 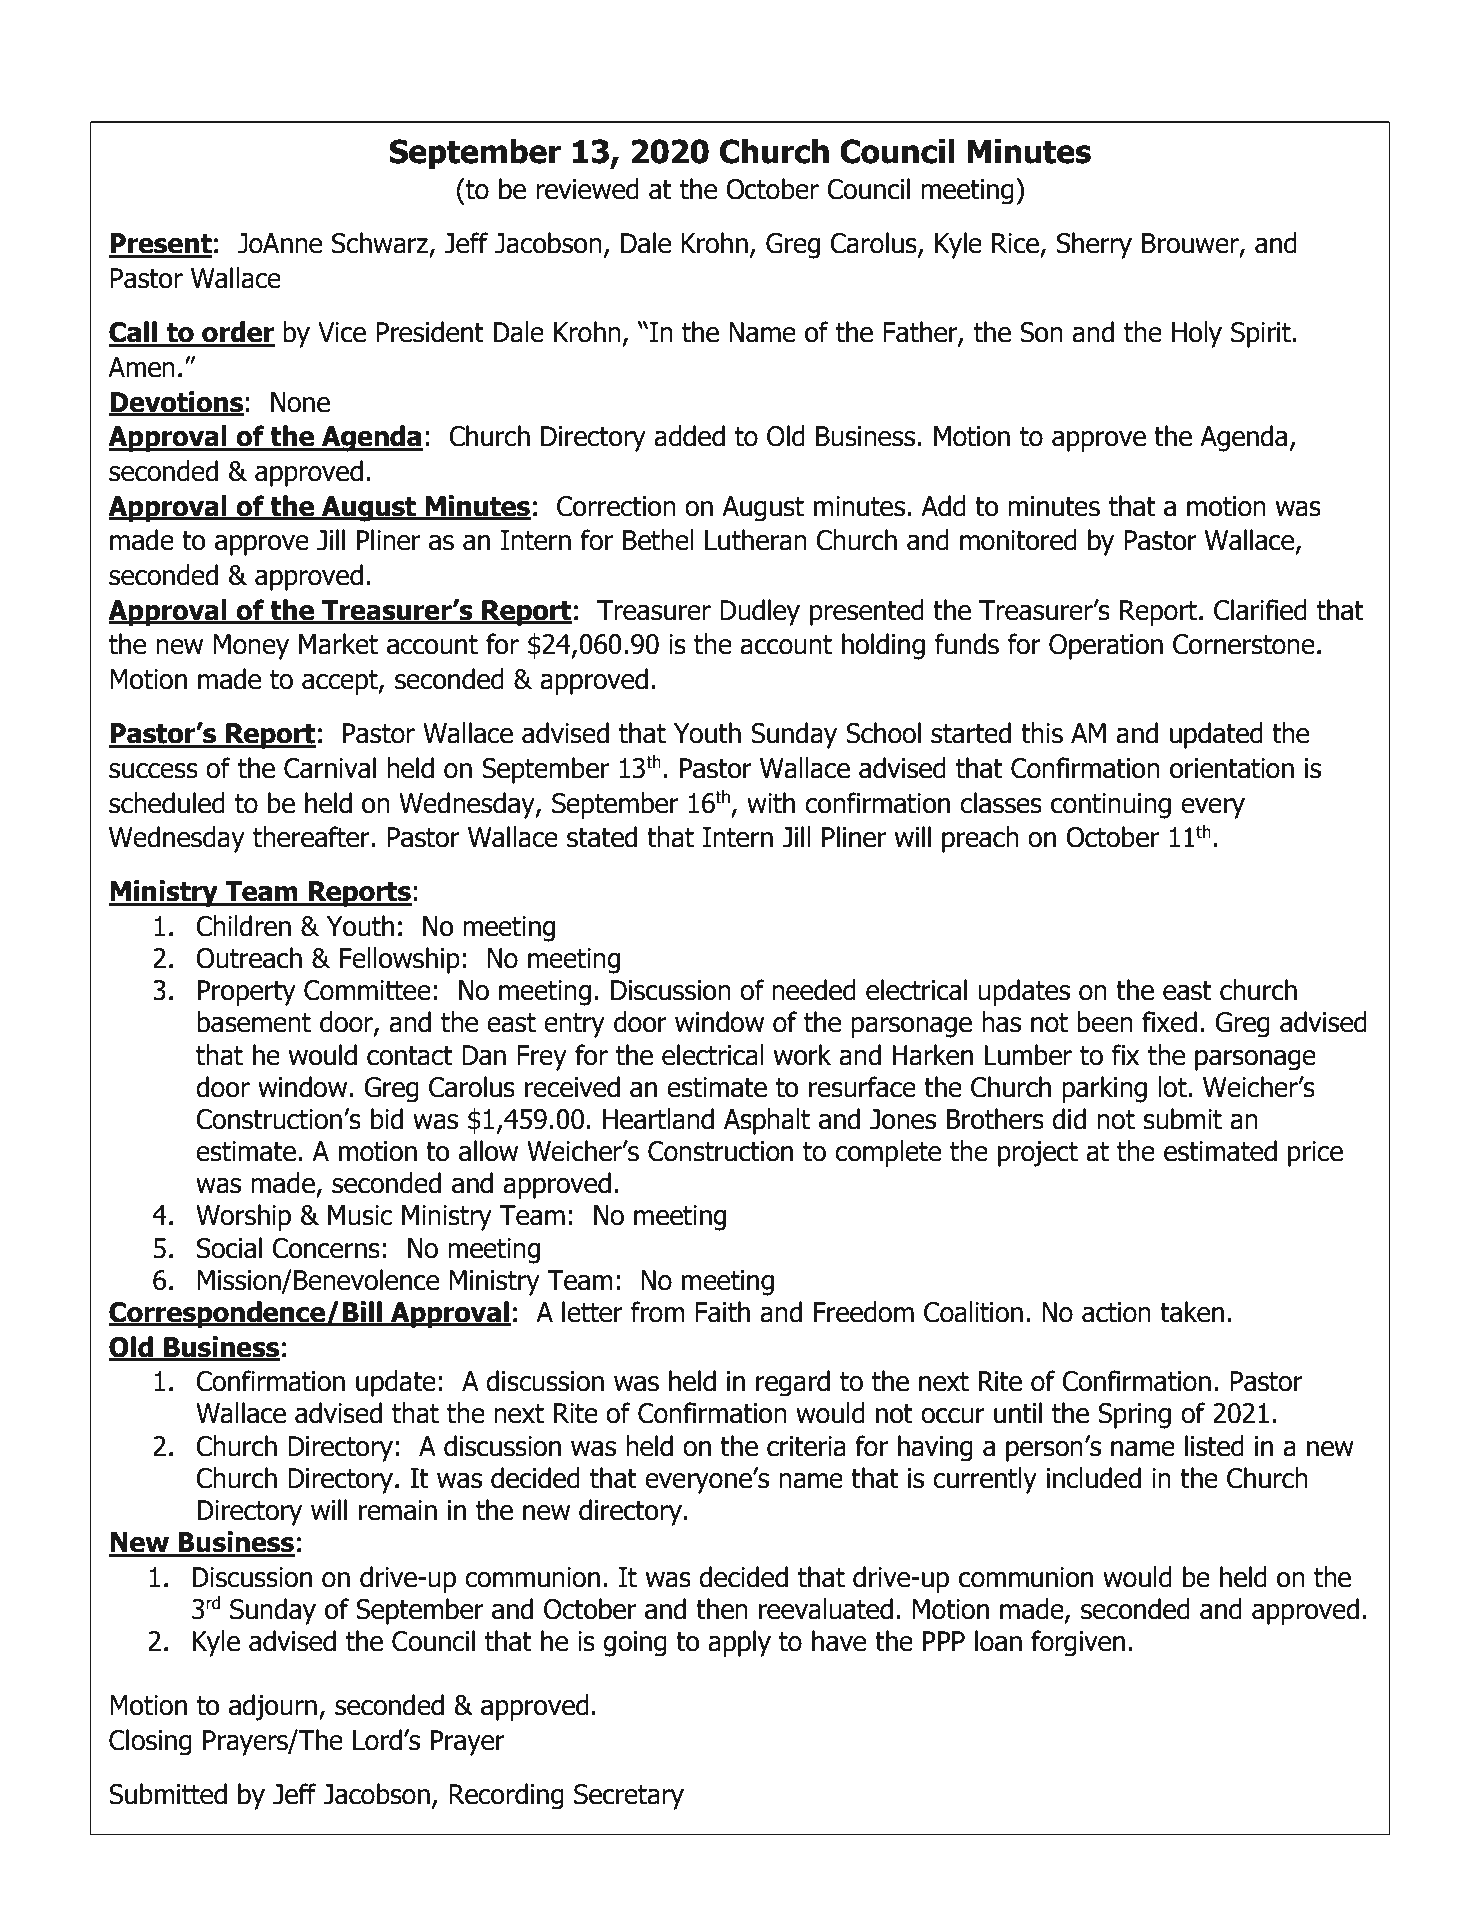 What do you see at coordinates (251, 647) in the screenshot?
I see `Money` at bounding box center [251, 647].
